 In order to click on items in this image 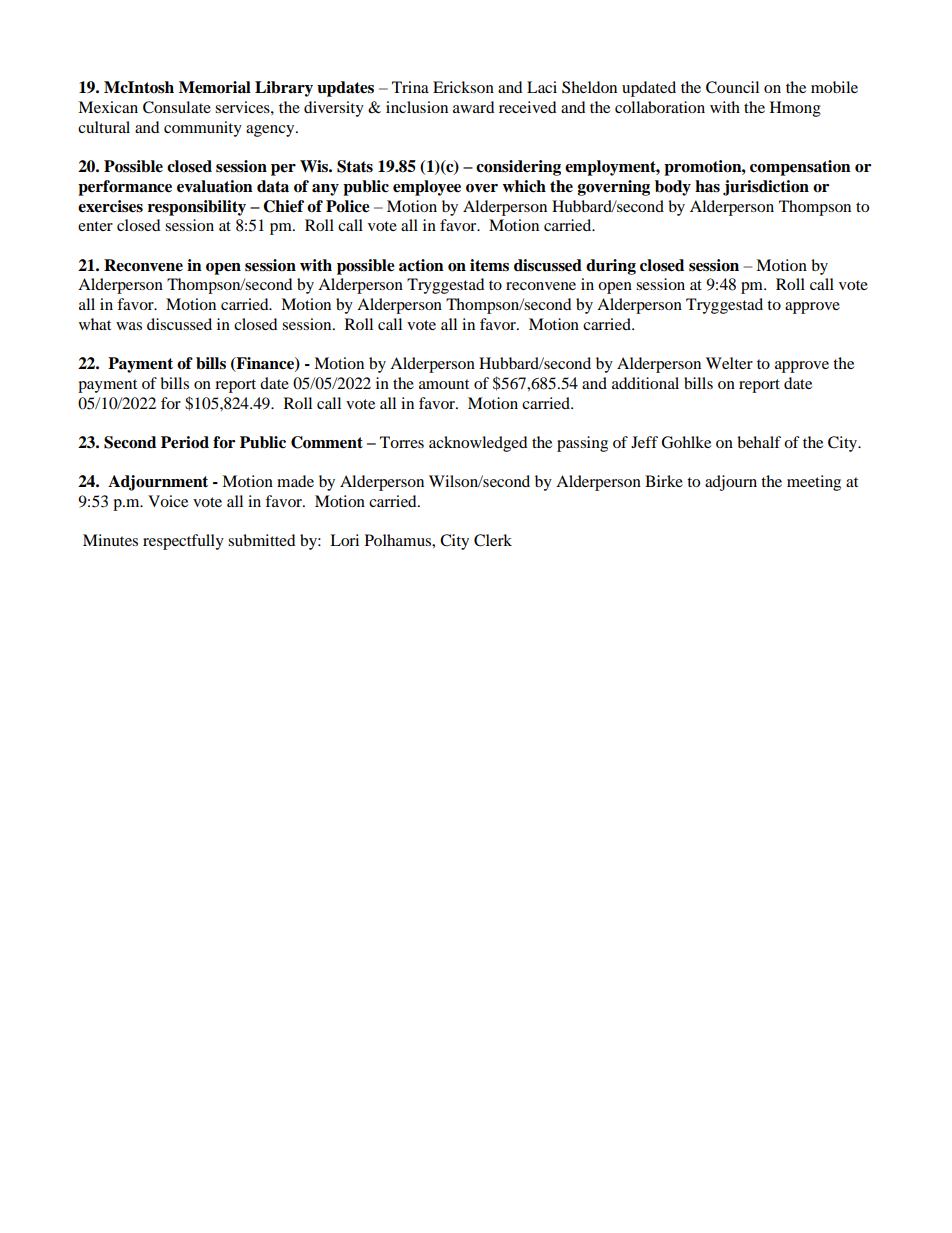, I will do `click(489, 265)`.
